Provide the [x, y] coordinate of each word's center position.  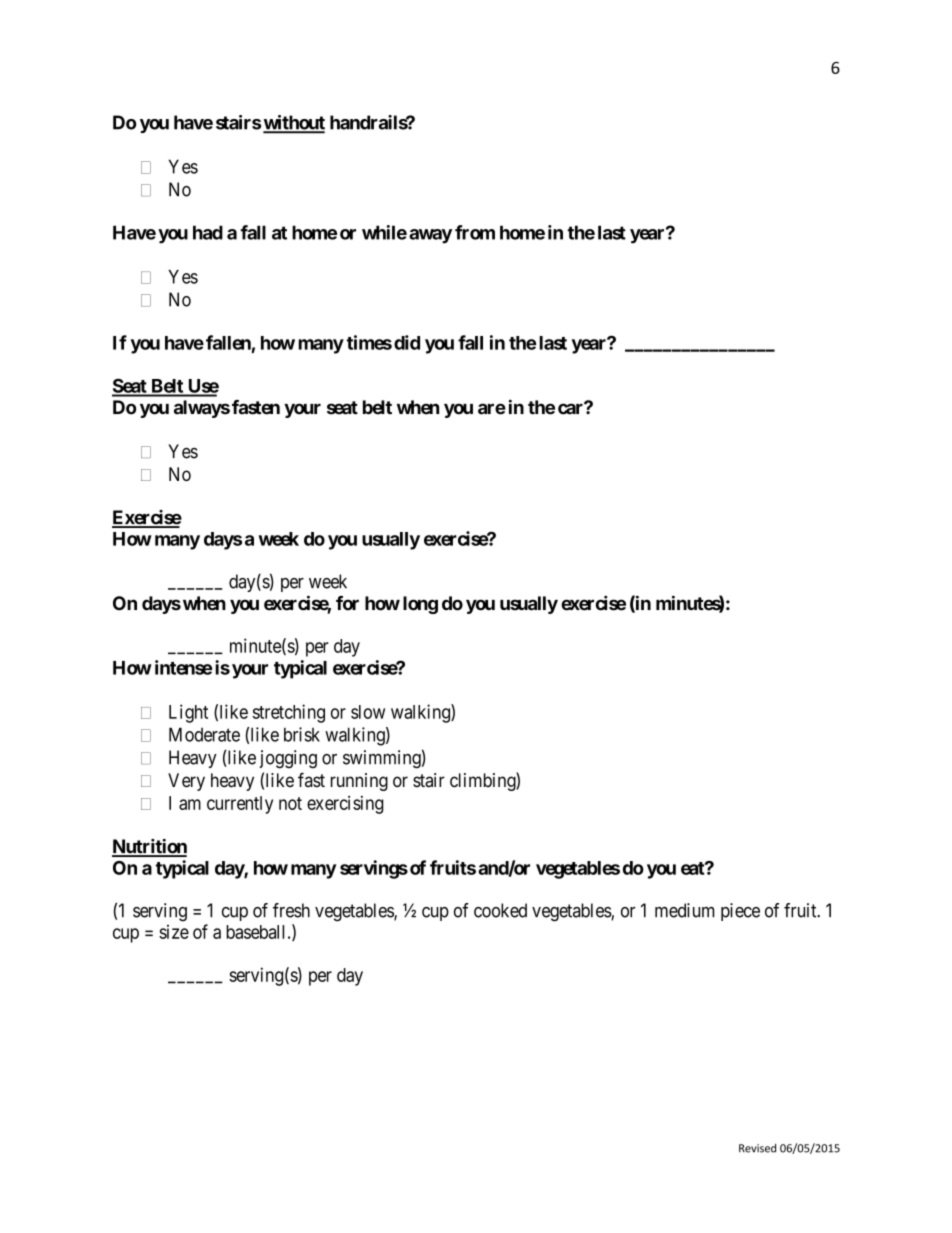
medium [684, 910]
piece [740, 912]
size [174, 932]
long [420, 605]
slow [368, 712]
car [572, 409]
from [475, 232]
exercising [345, 805]
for [347, 603]
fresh [291, 910]
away [430, 236]
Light [188, 713]
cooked [500, 910]
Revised [757, 1148]
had [208, 232]
